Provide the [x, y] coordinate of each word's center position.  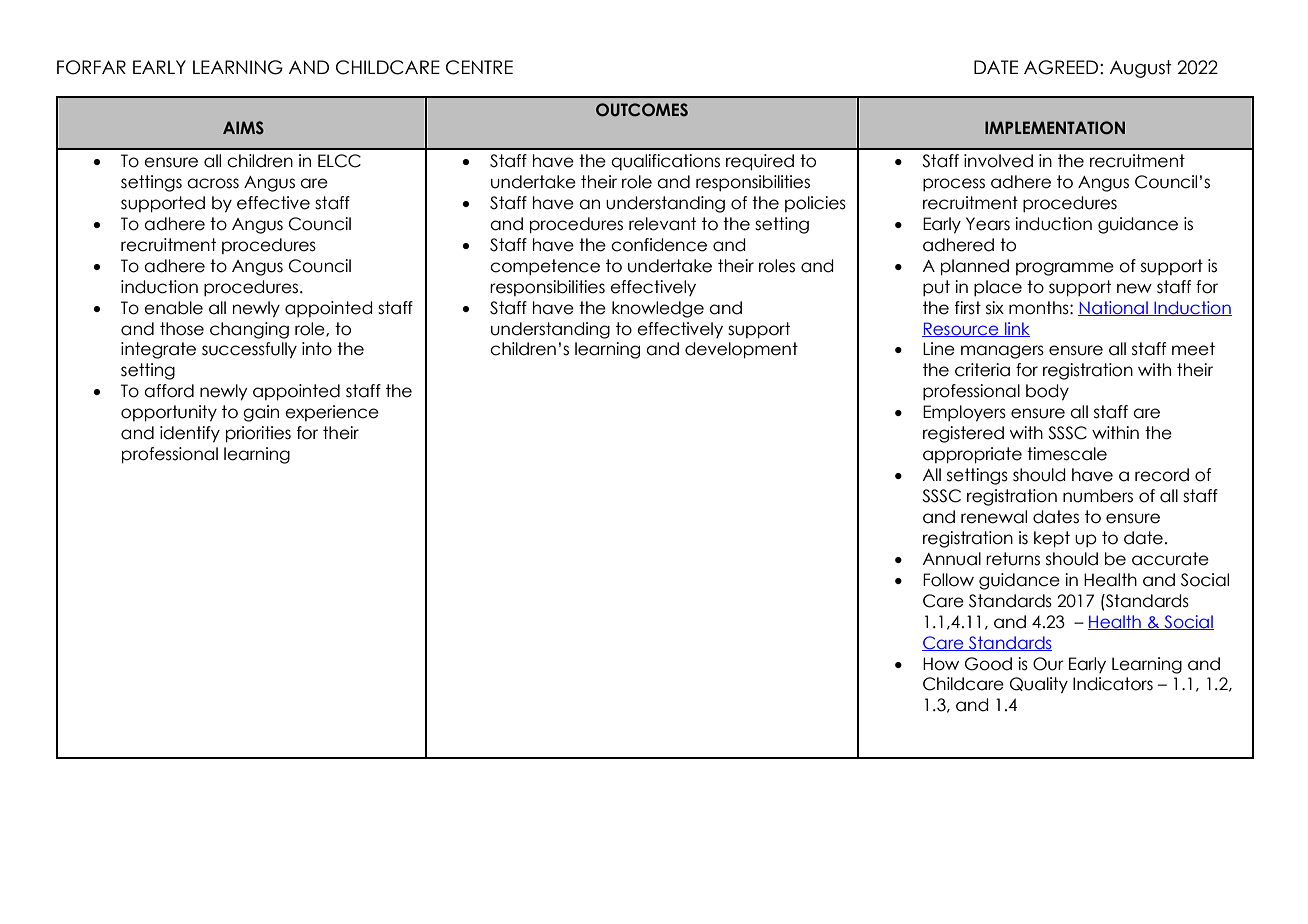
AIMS [243, 128]
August [1141, 69]
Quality [1039, 685]
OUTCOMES [642, 110]
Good [988, 664]
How [941, 664]
